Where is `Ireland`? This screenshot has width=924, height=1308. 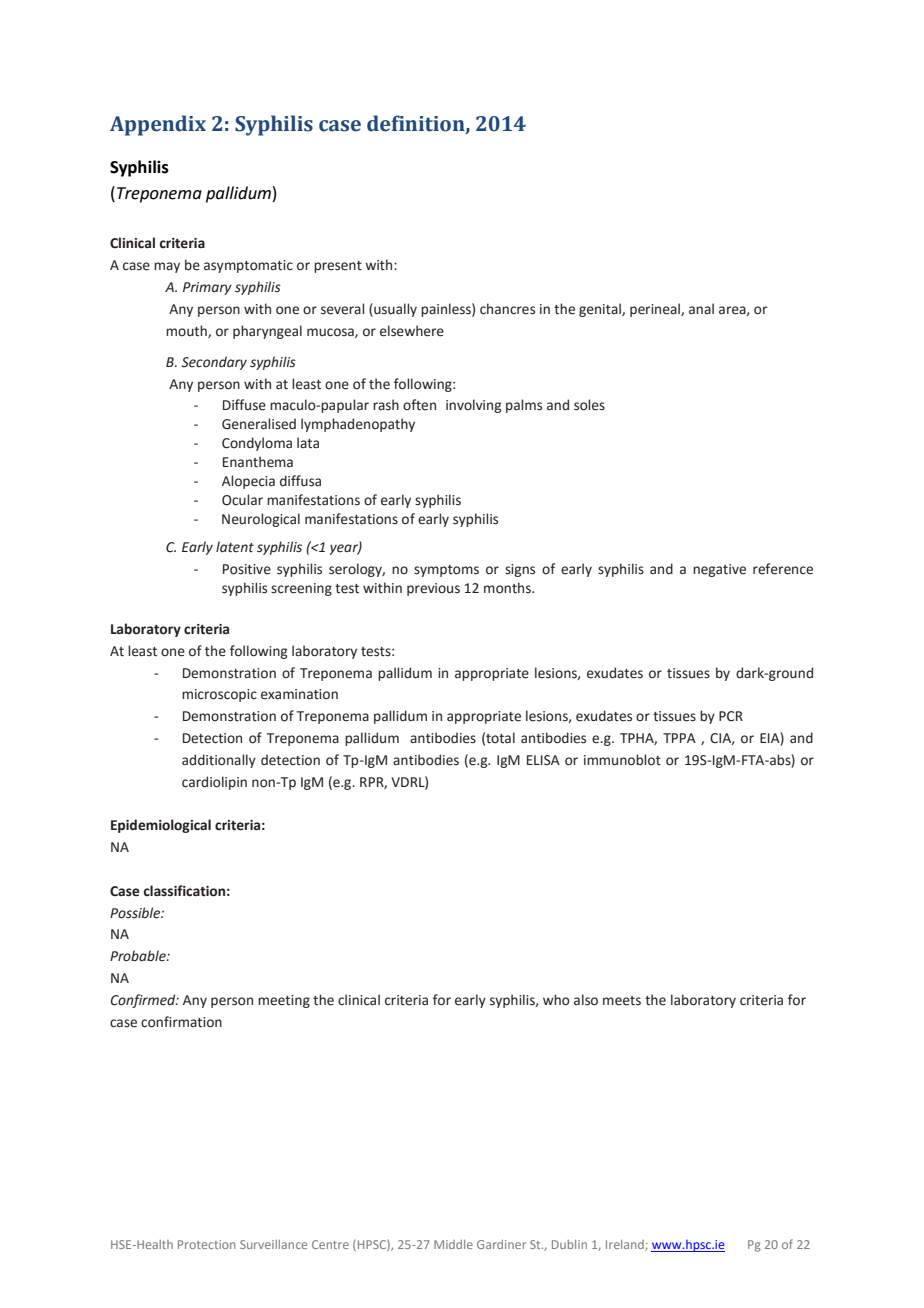 Ireland is located at coordinates (626, 1245).
